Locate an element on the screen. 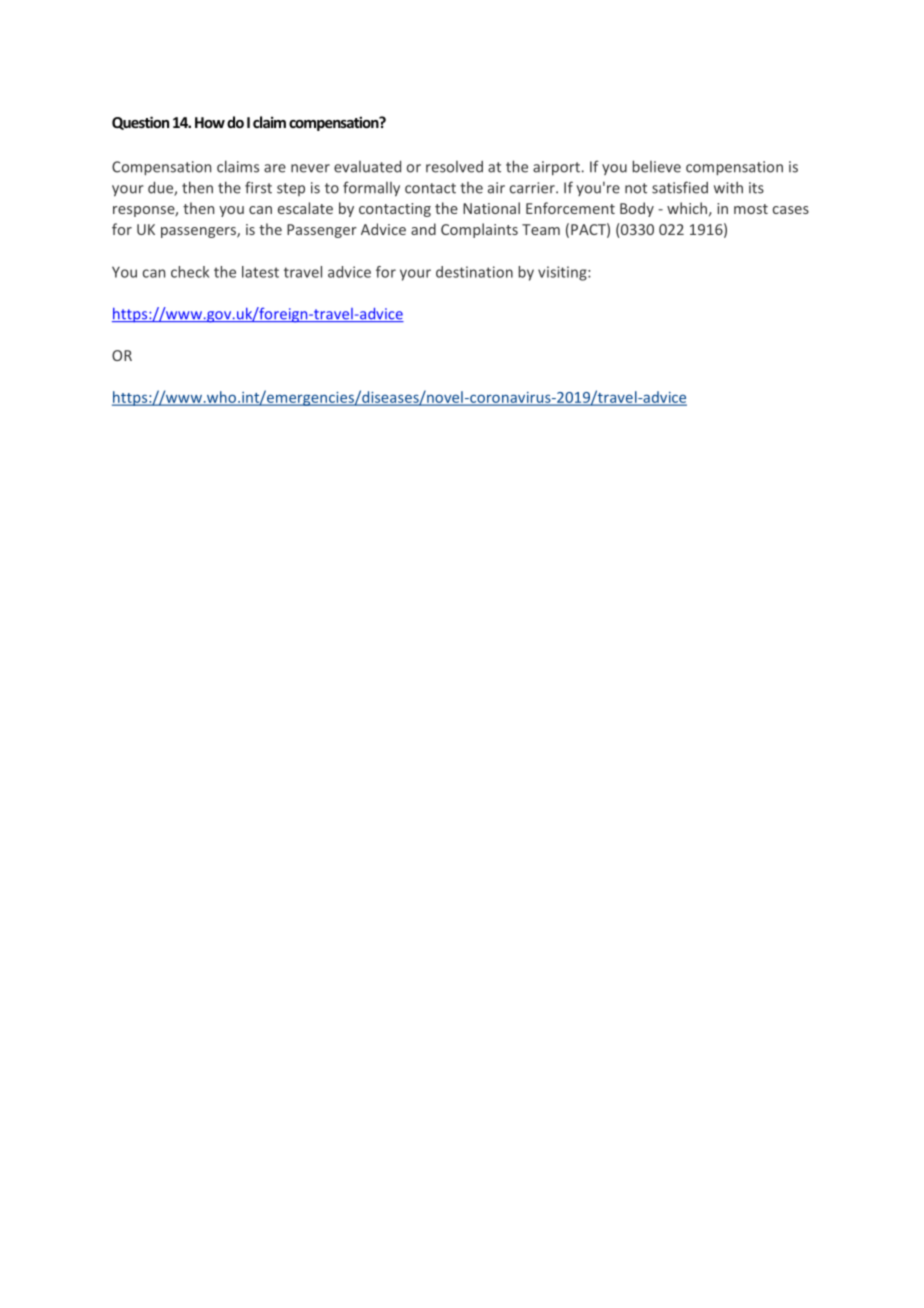  destination is located at coordinates (474, 272).
